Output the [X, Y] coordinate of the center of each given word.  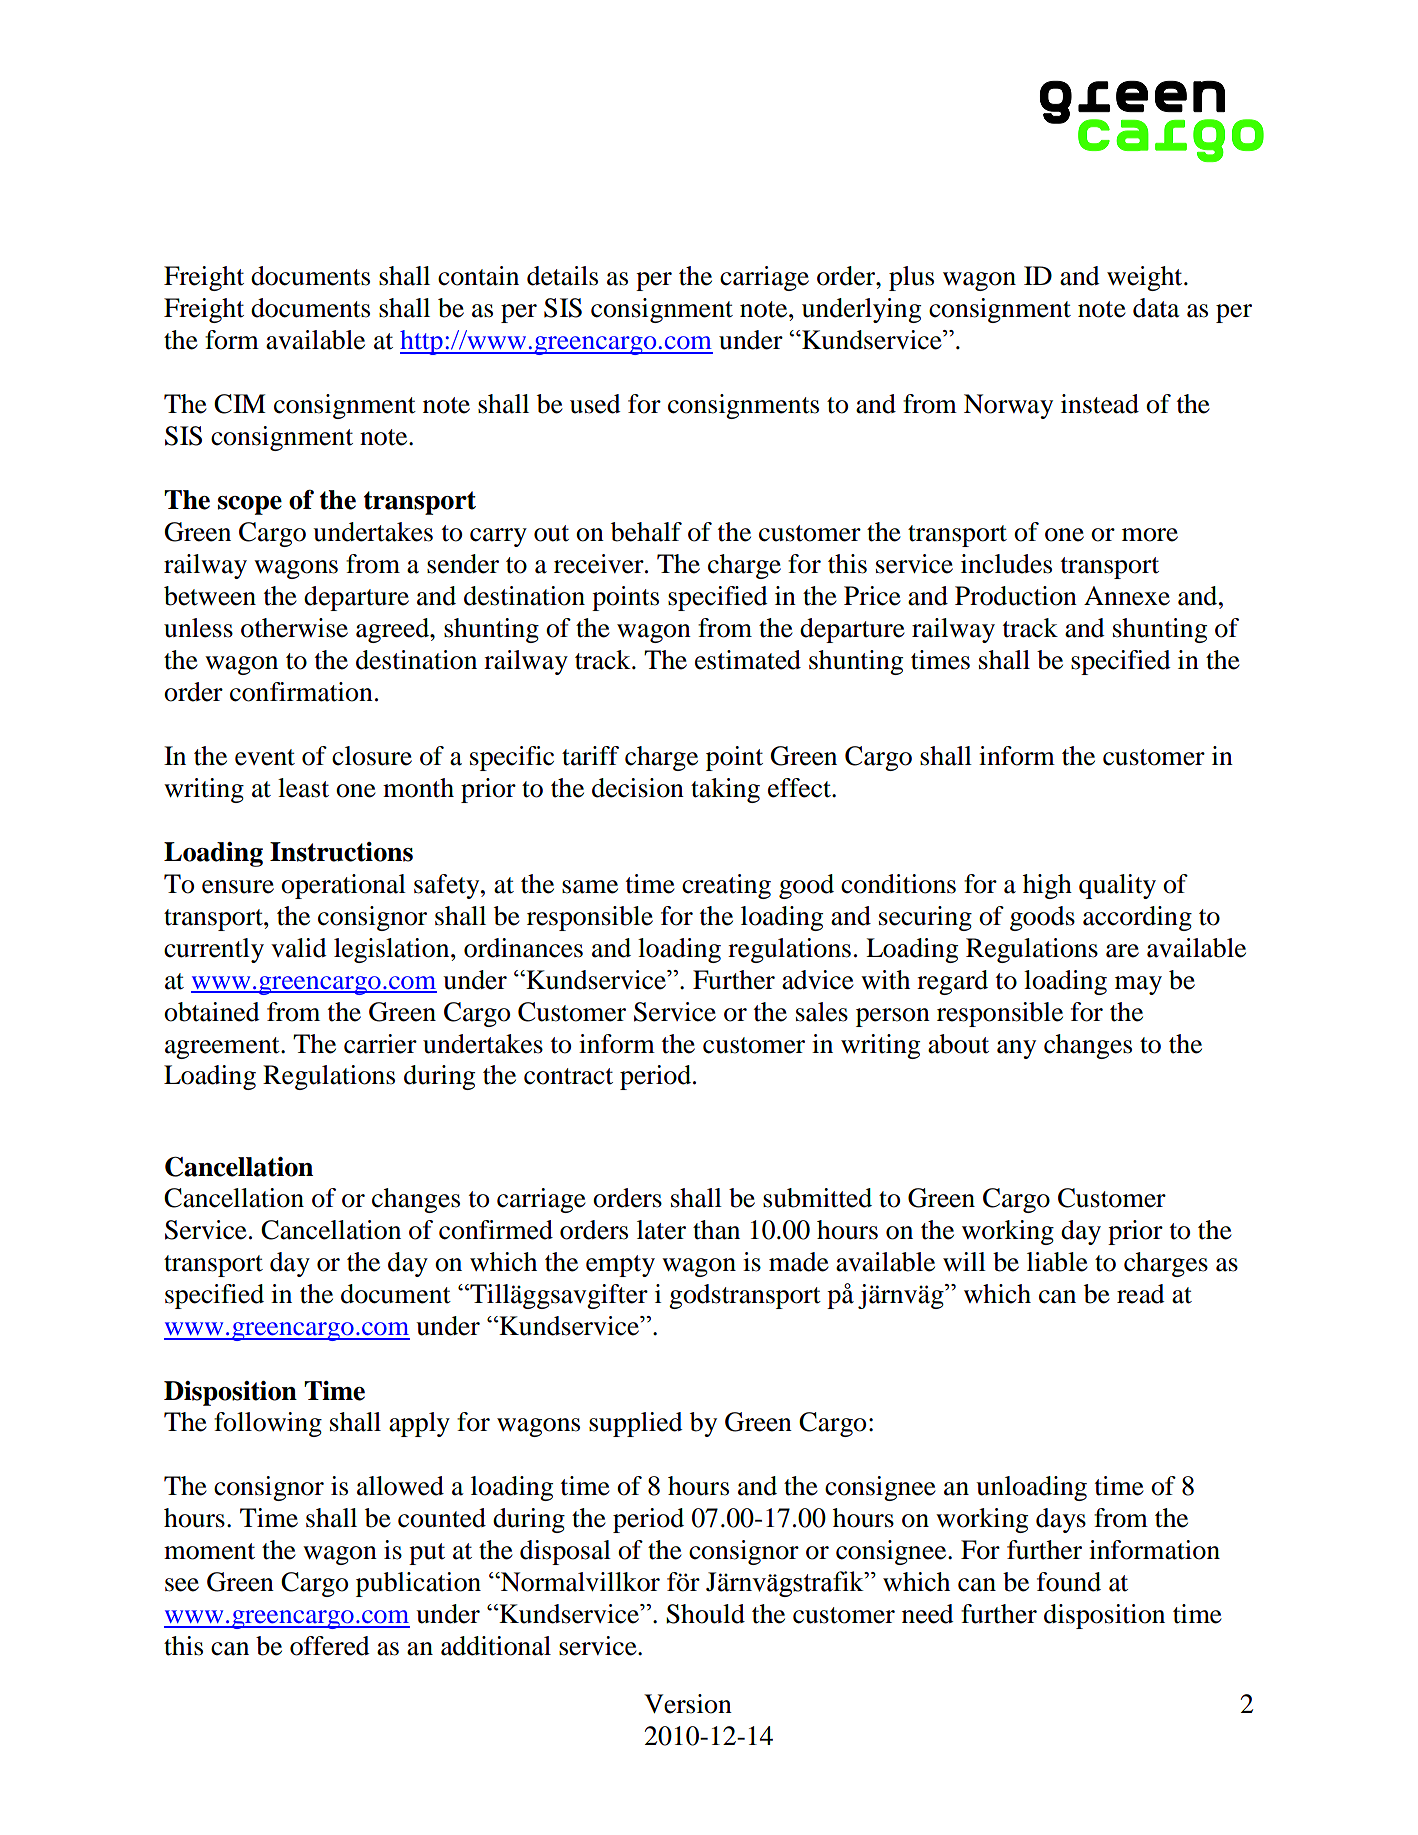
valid [299, 948]
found [1069, 1582]
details [562, 276]
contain [478, 276]
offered [330, 1646]
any [1016, 1049]
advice [818, 980]
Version [688, 1704]
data [1156, 308]
